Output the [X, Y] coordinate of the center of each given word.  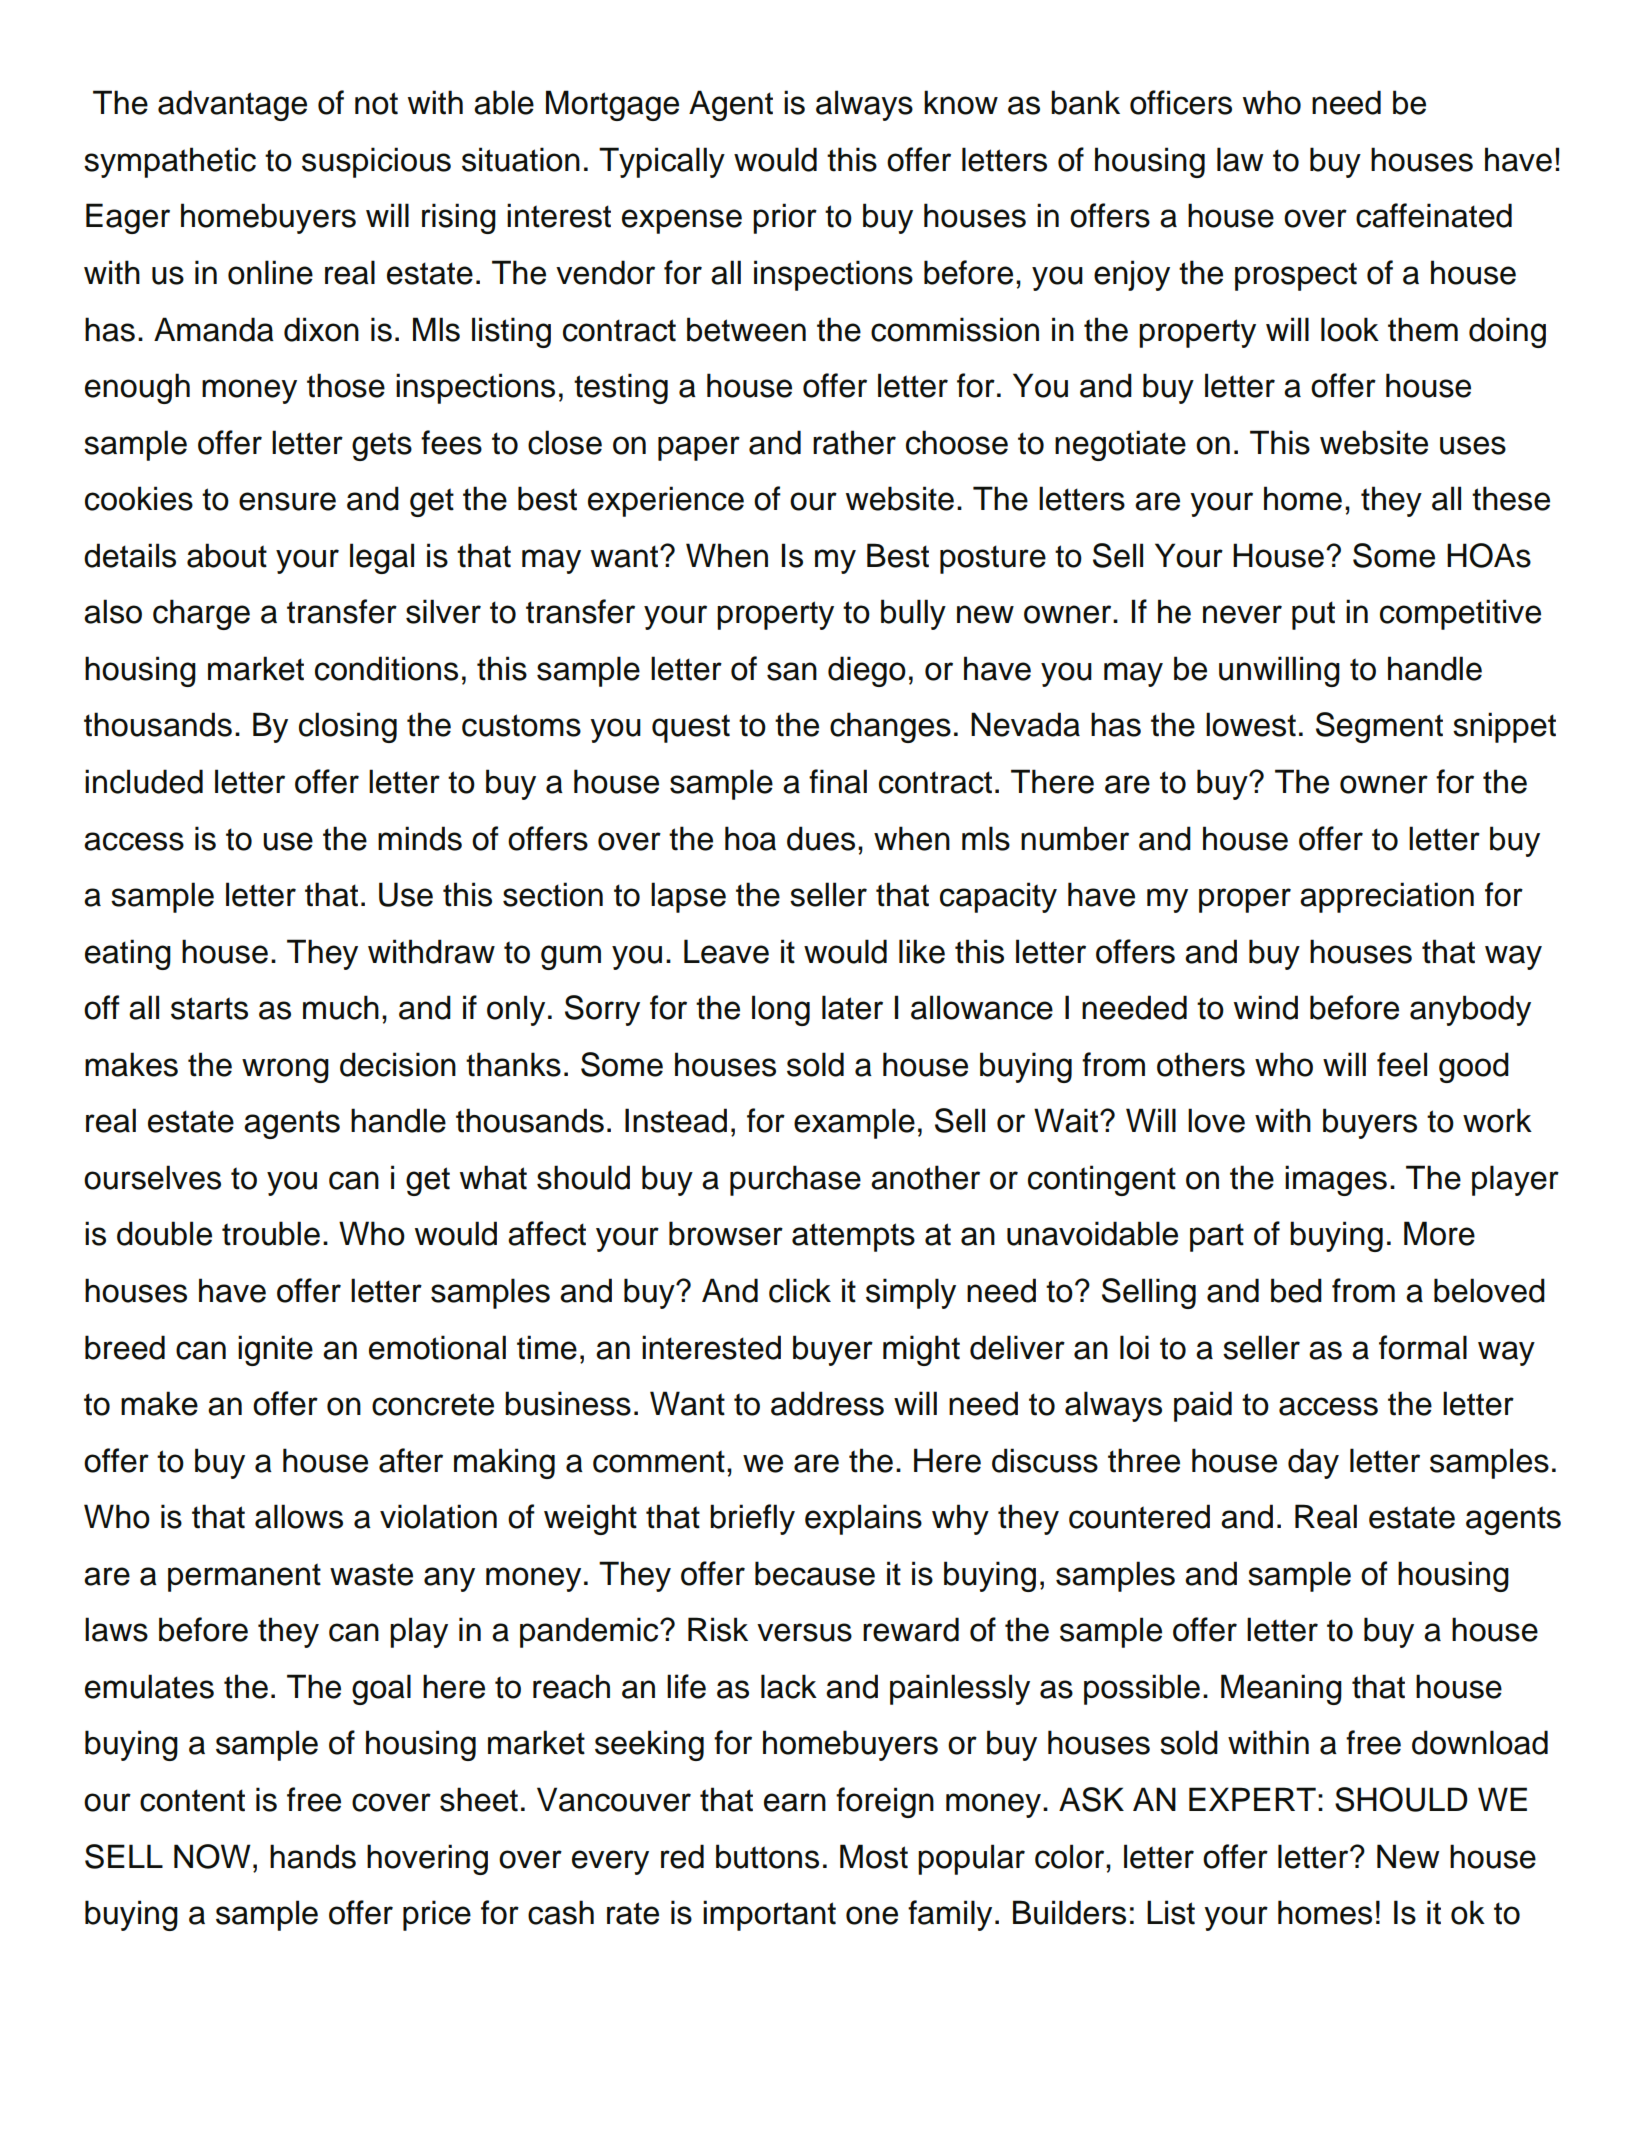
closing [348, 727]
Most [874, 1856]
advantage [232, 105]
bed [1296, 1290]
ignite [275, 1350]
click [800, 1290]
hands [313, 1856]
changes [890, 727]
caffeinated [1434, 215]
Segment [1379, 727]
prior [785, 218]
